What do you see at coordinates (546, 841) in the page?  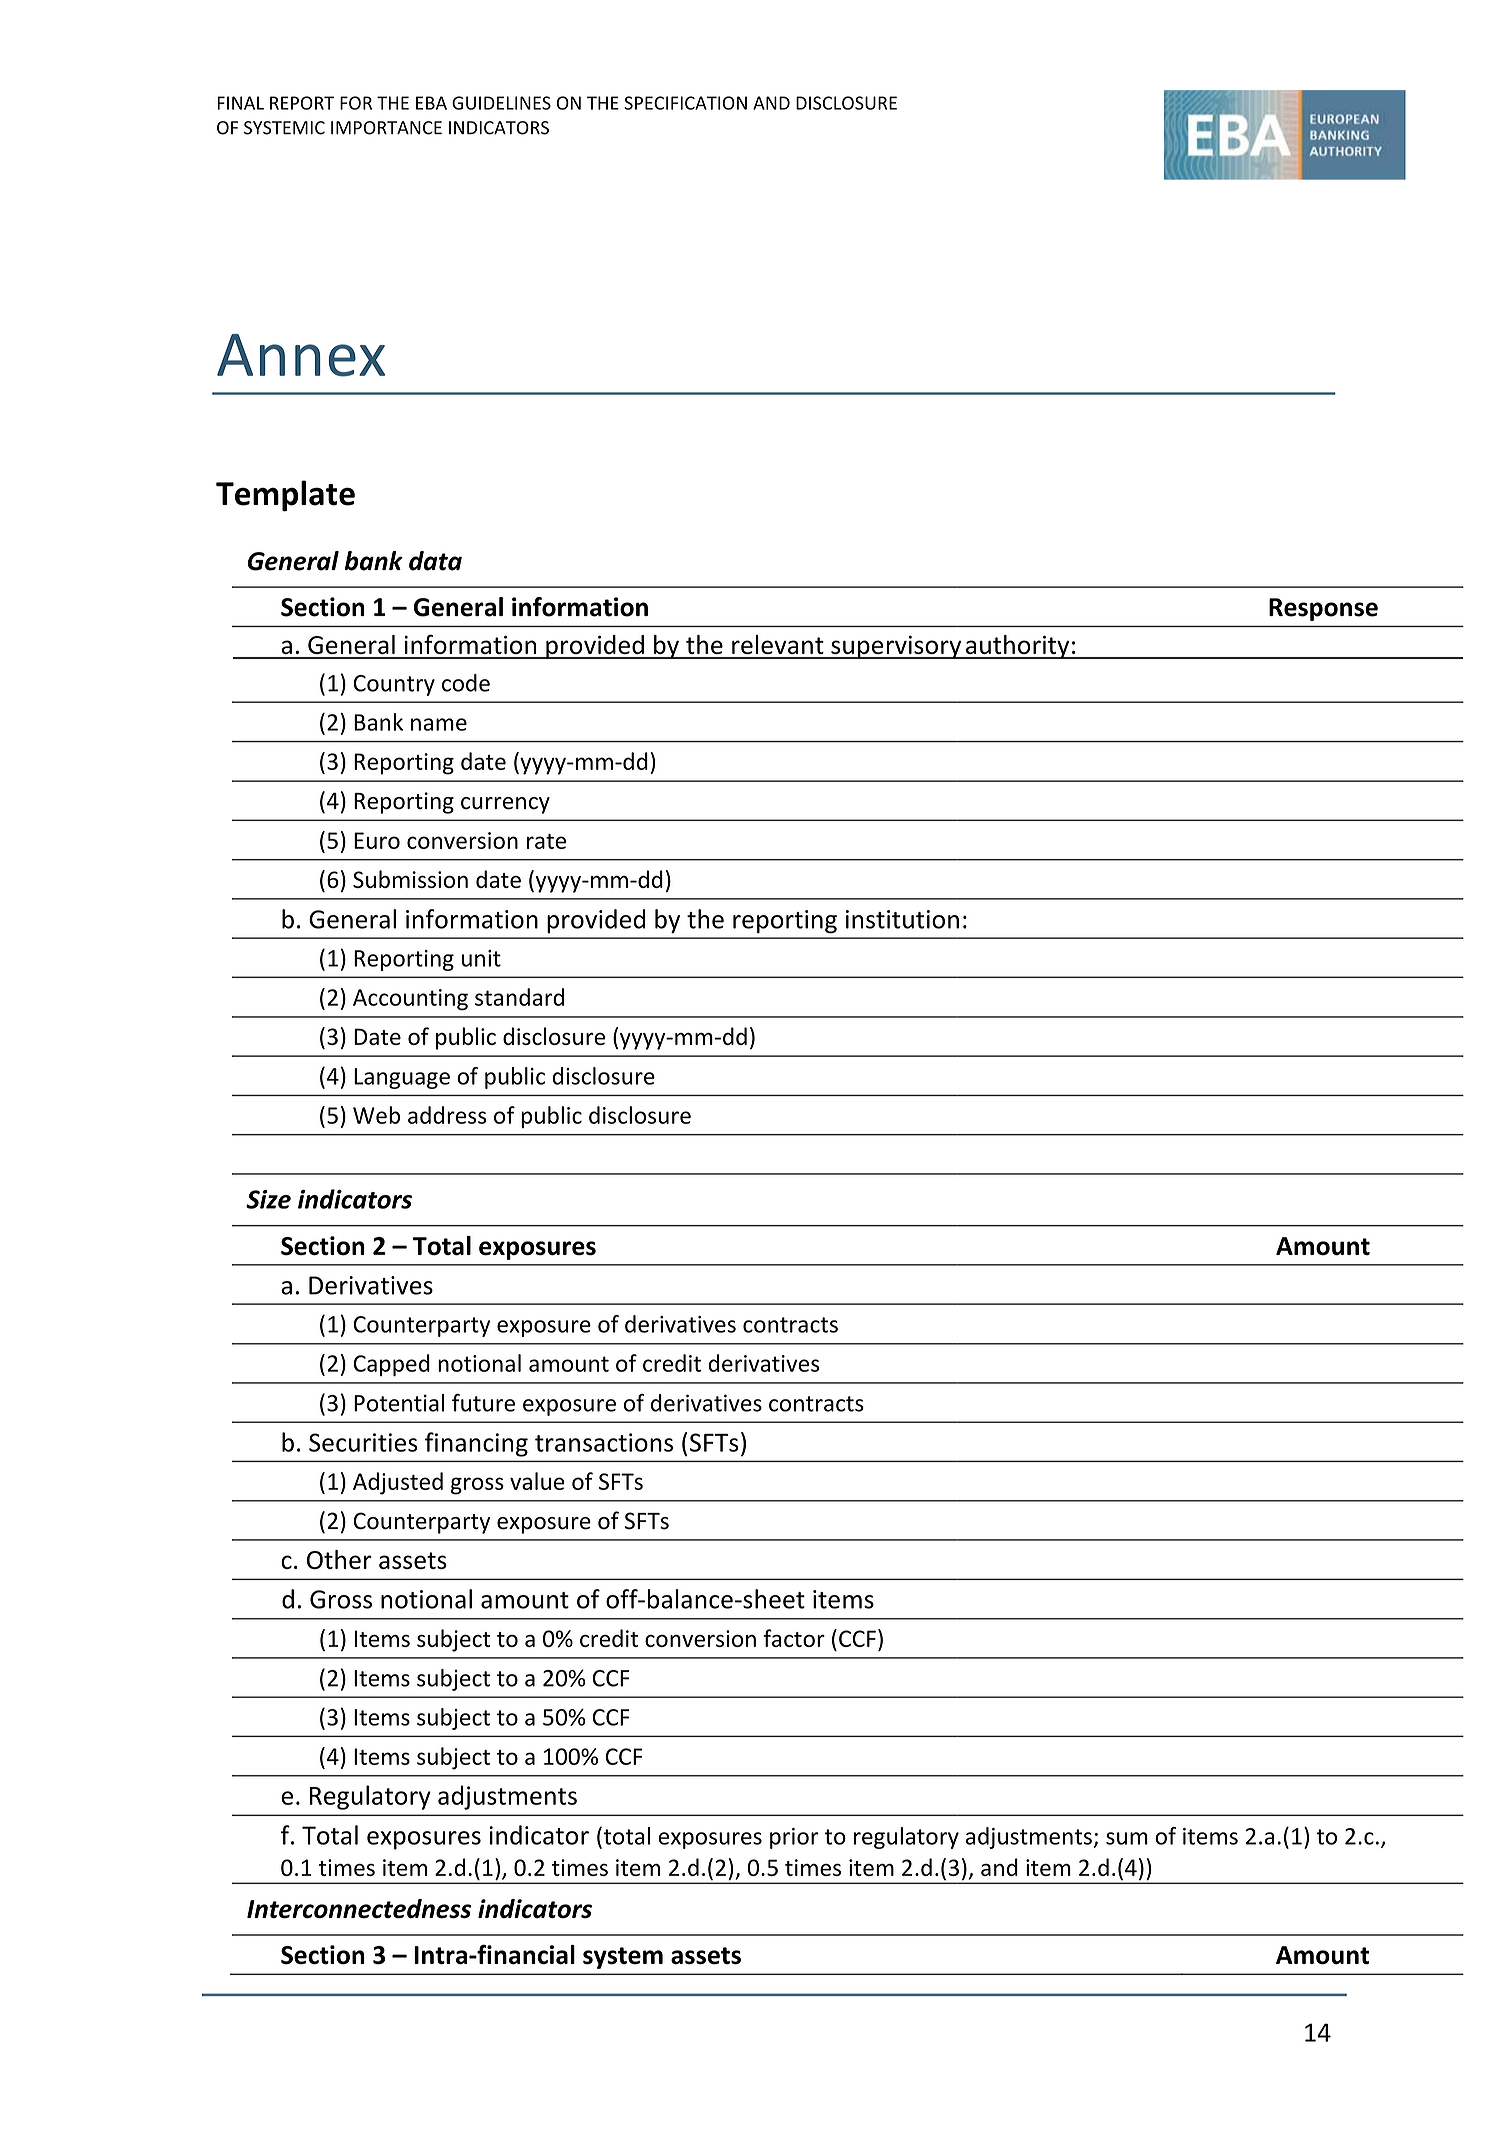 I see `rate` at bounding box center [546, 841].
